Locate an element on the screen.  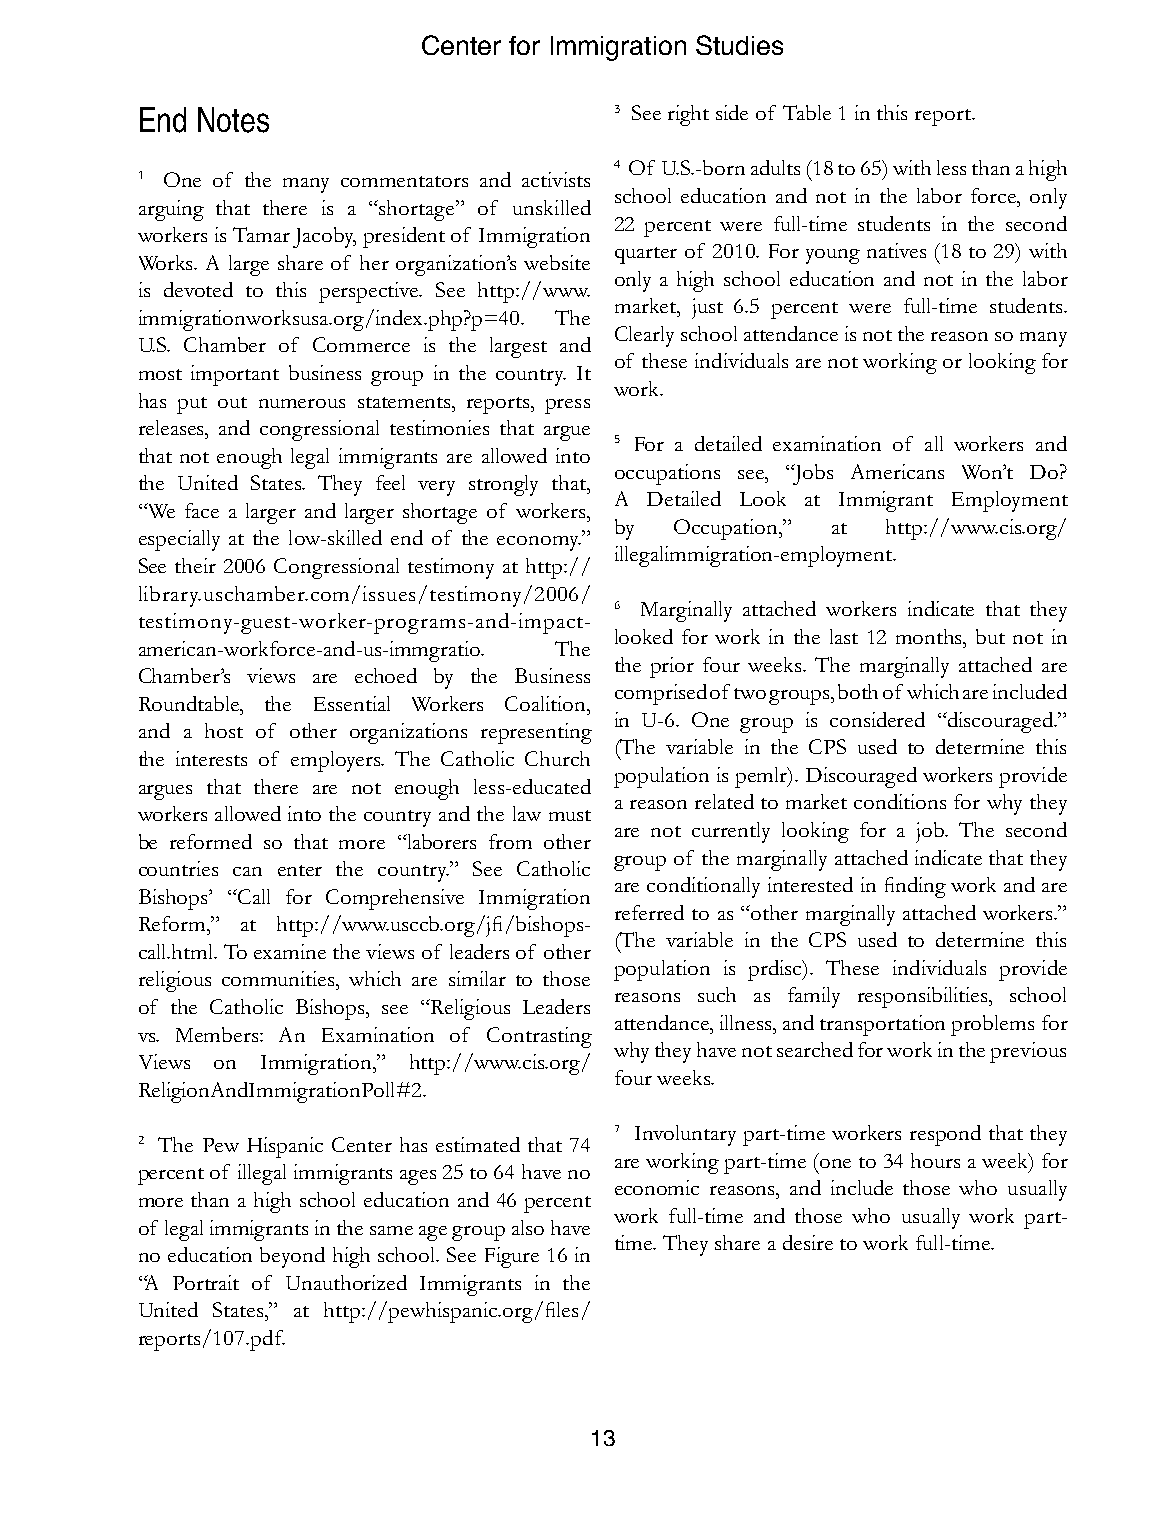
host is located at coordinates (224, 730).
